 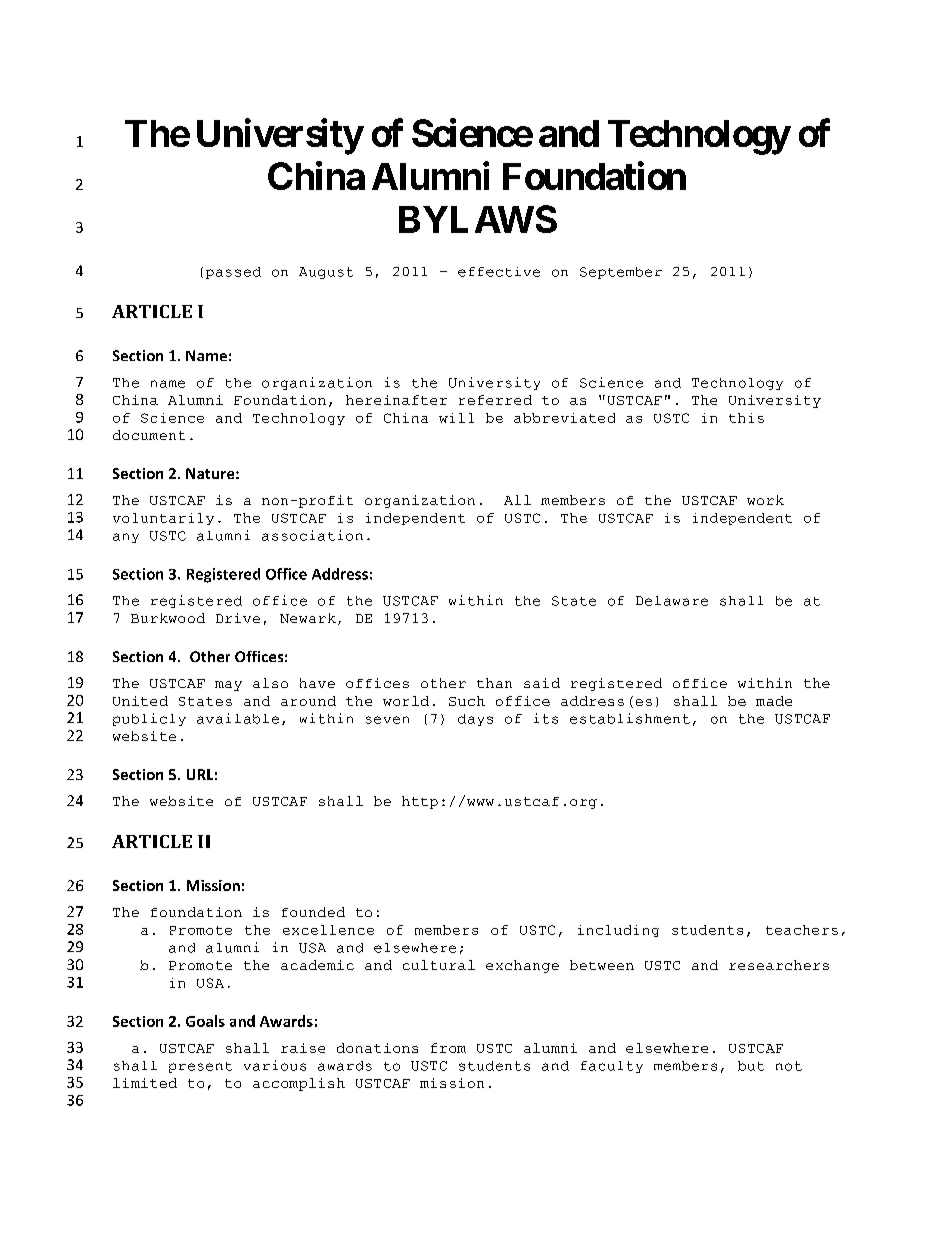 I want to click on available, so click(x=238, y=718).
